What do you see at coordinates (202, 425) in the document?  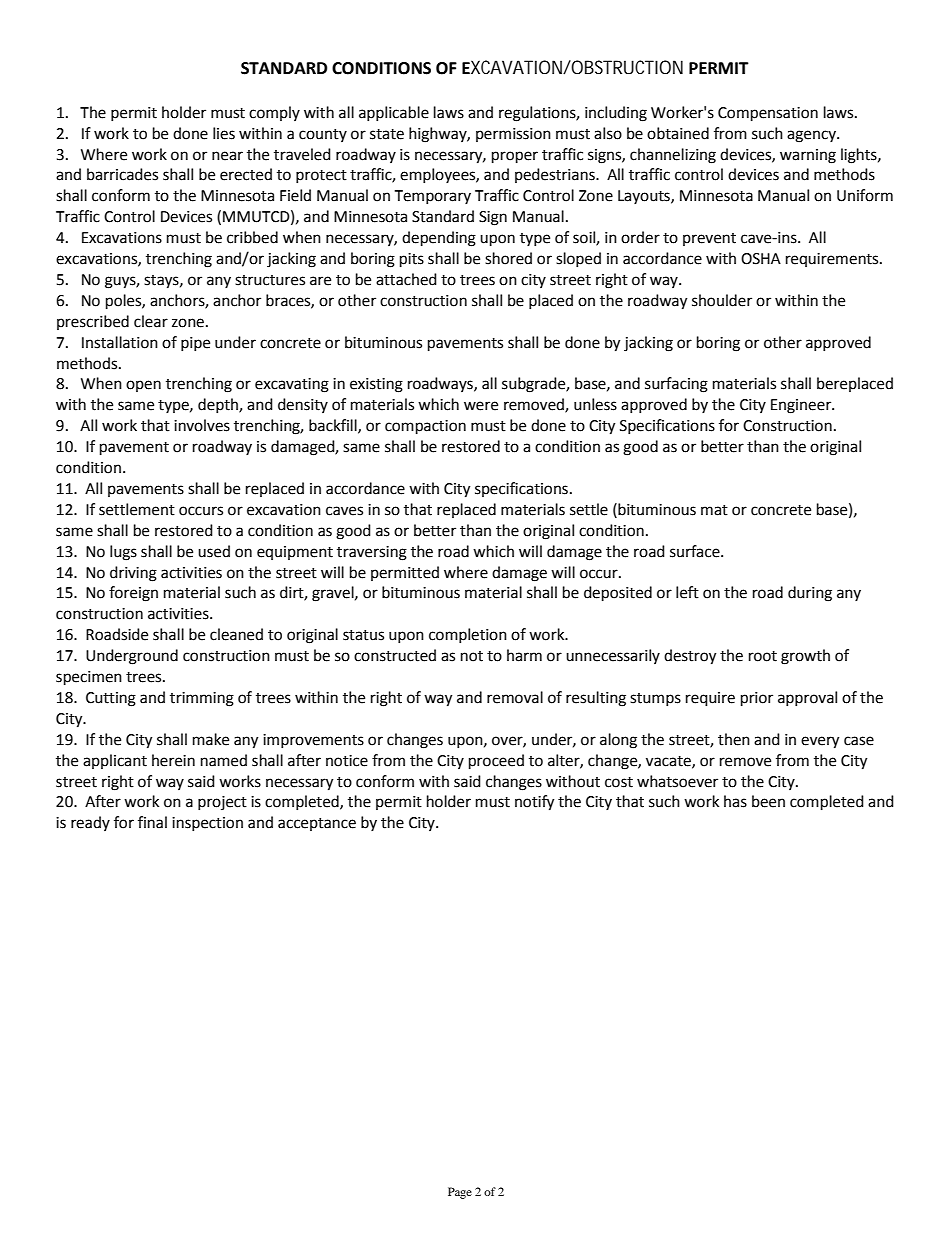 I see `involves` at bounding box center [202, 425].
